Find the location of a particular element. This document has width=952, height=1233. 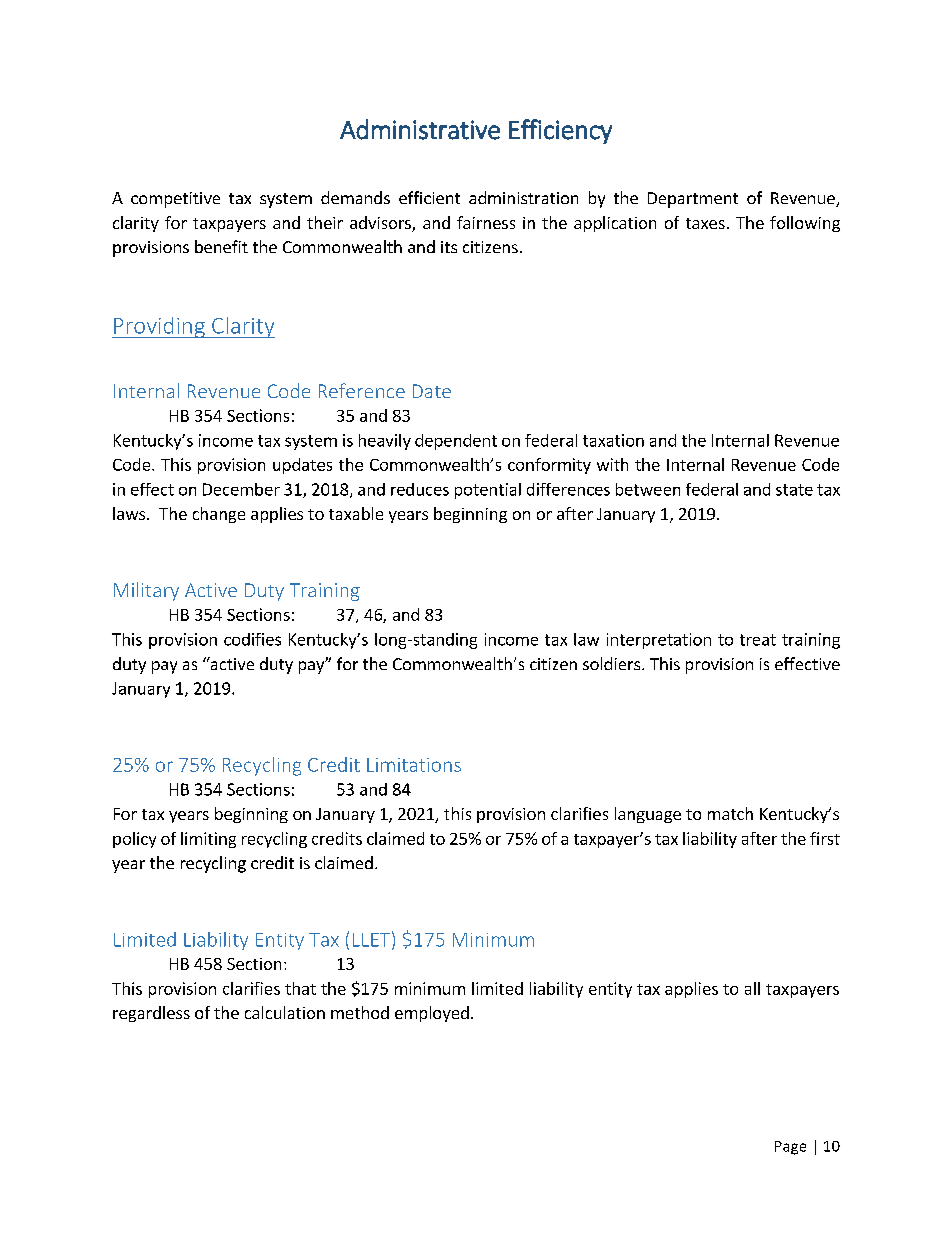

state is located at coordinates (794, 490).
